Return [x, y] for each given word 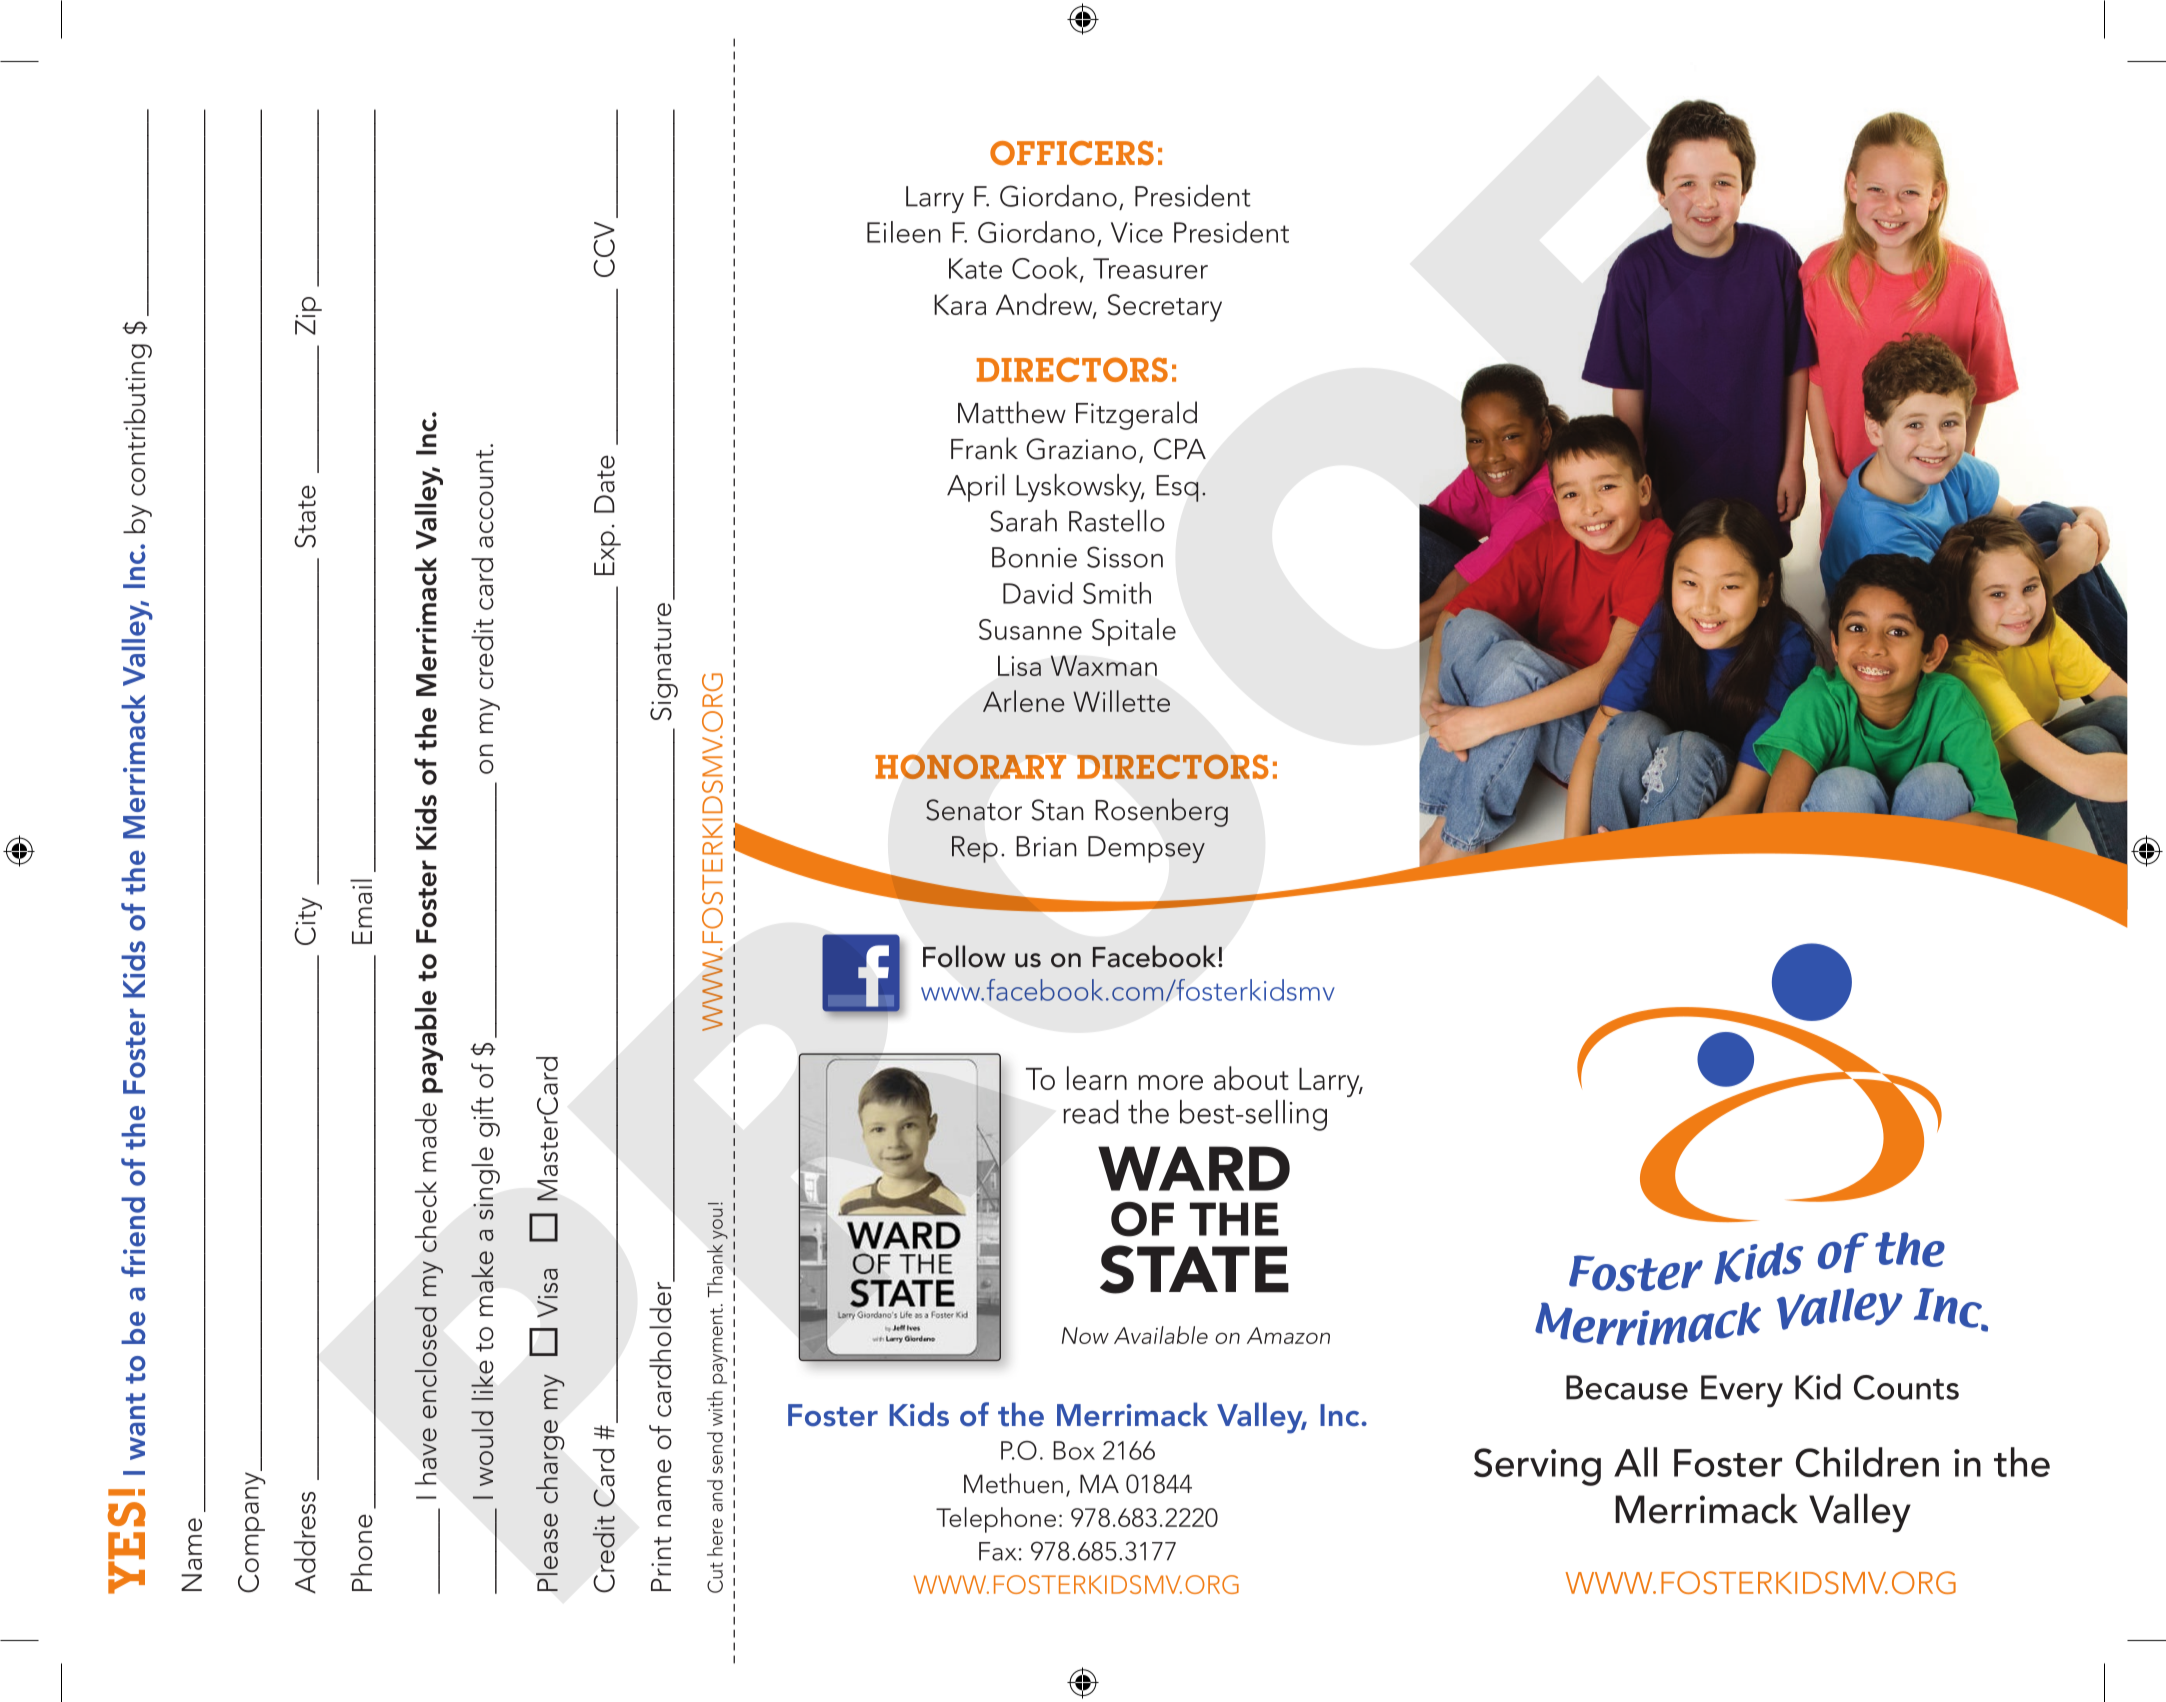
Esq [1177, 488]
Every [1742, 1391]
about [1251, 1078]
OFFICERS [1072, 153]
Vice [1137, 232]
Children [1867, 1462]
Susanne [1030, 629]
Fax [997, 1551]
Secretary [1165, 308]
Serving [1537, 1467]
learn [1097, 1078]
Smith [1117, 593]
